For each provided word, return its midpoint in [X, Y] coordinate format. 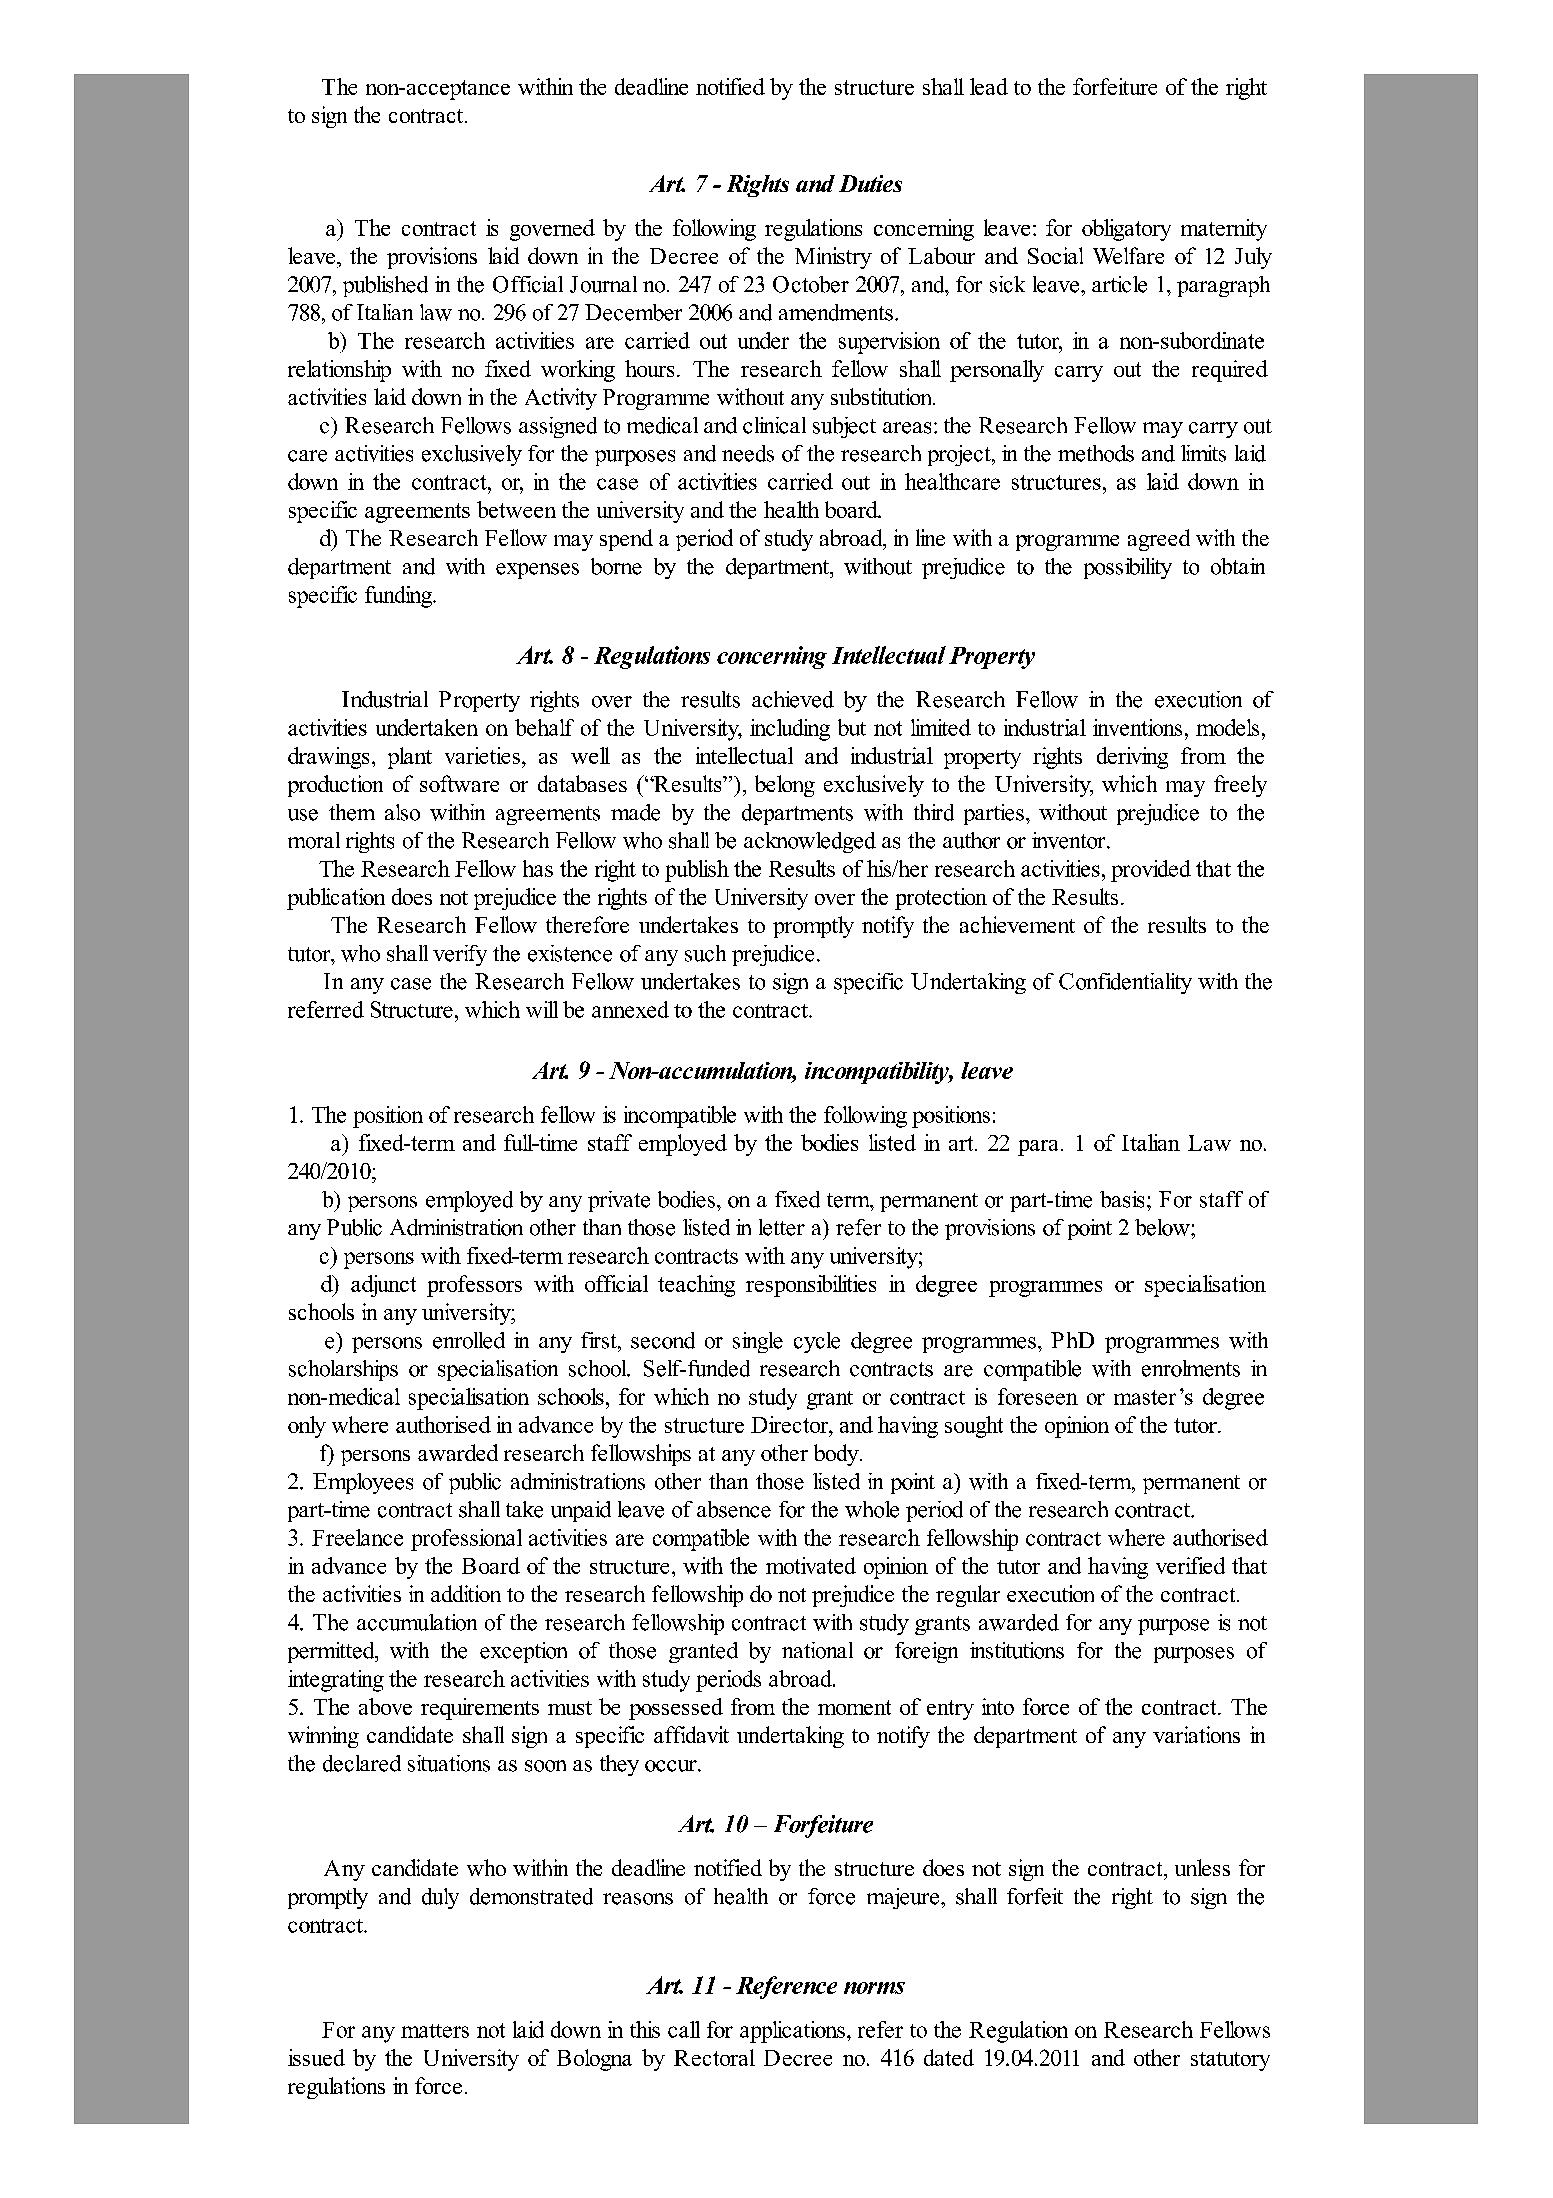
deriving [1132, 758]
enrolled [469, 1340]
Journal [603, 284]
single [758, 1342]
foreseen [1038, 1396]
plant [410, 758]
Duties [870, 183]
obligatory [1126, 230]
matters [435, 2031]
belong [785, 786]
